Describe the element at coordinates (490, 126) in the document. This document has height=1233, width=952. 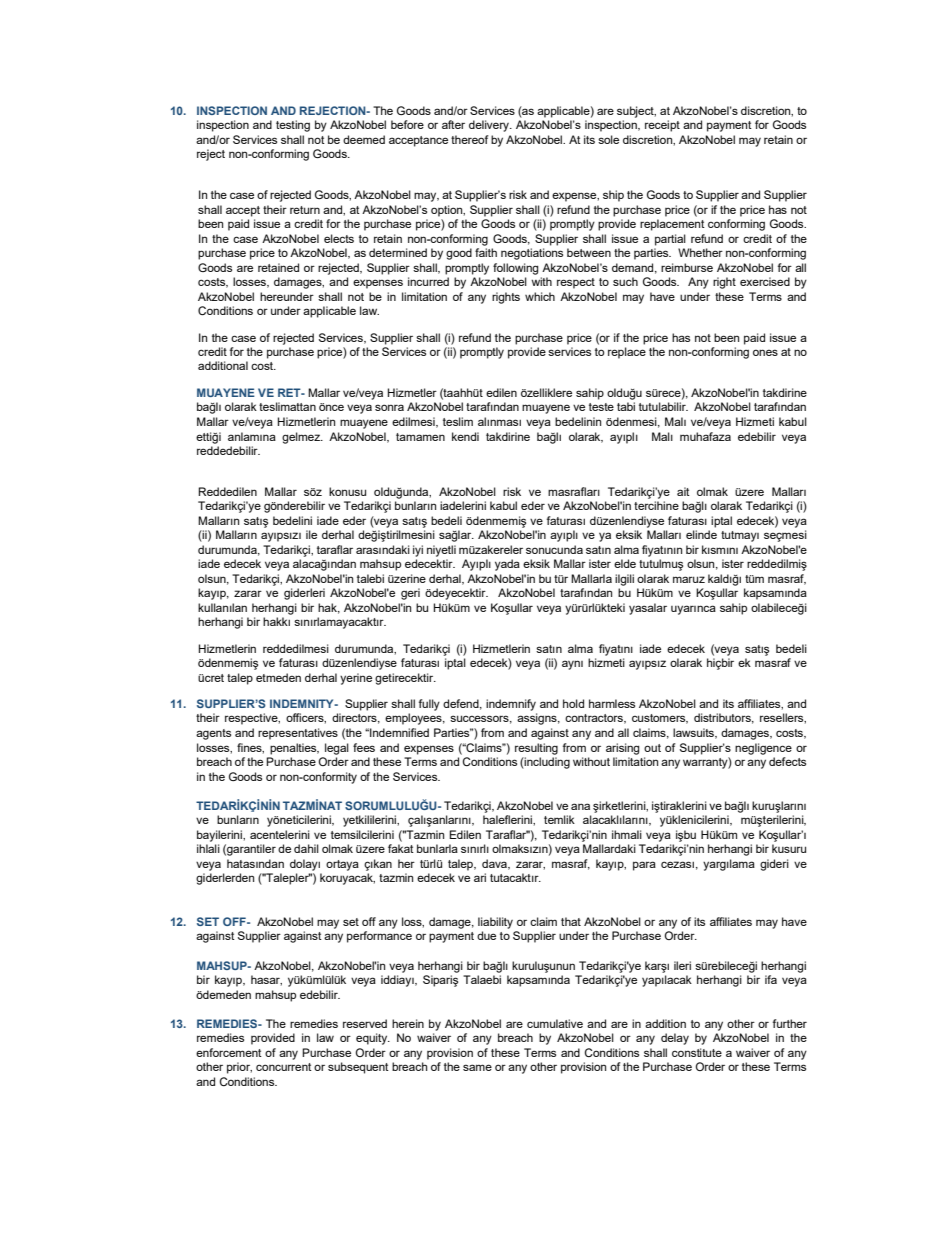
I see `delivery` at that location.
